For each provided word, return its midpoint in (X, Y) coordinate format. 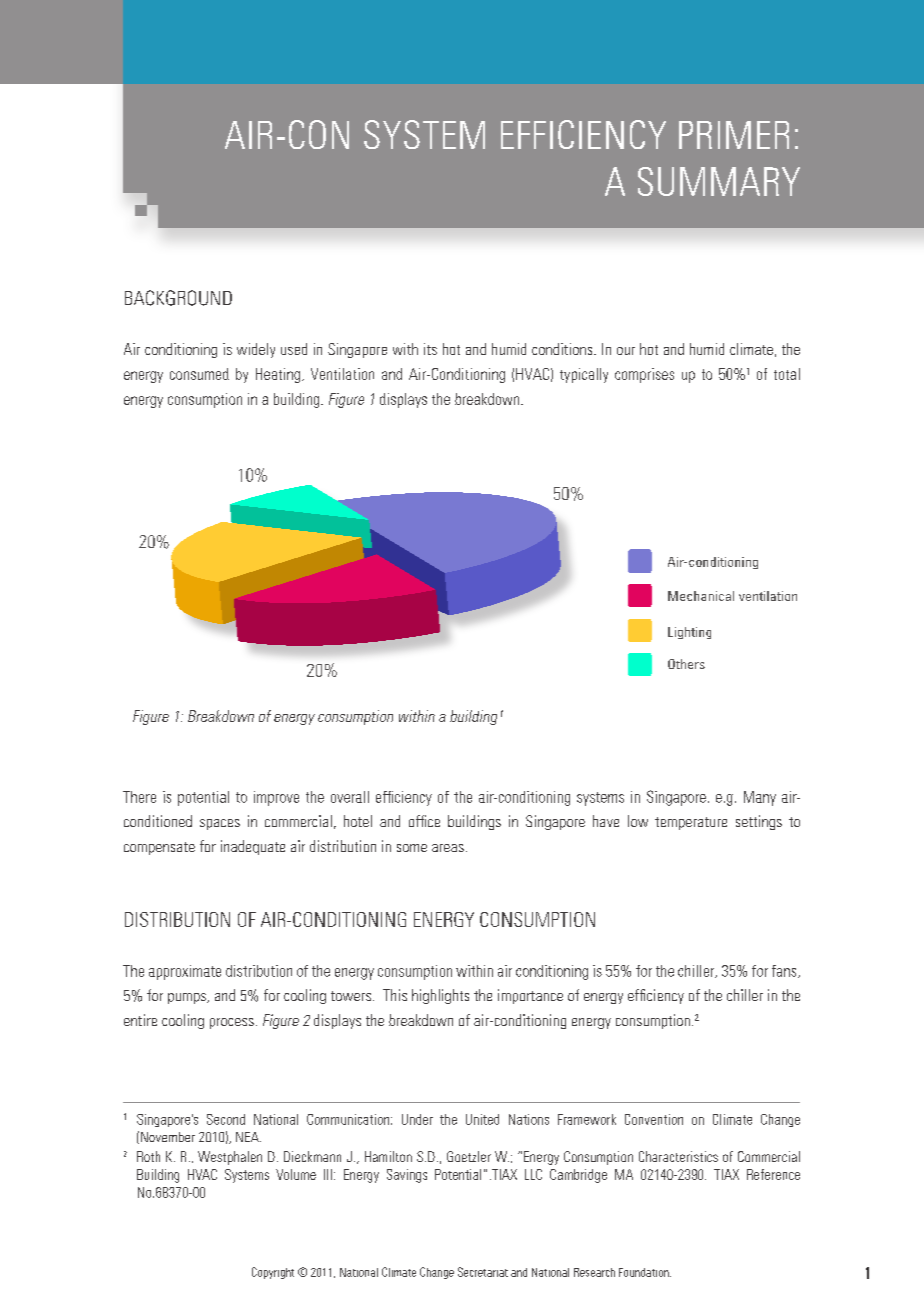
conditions (563, 349)
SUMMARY (719, 181)
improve (276, 798)
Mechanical (701, 596)
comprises (644, 375)
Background (178, 298)
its (430, 349)
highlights (440, 996)
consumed (199, 374)
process (232, 1023)
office (424, 821)
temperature (691, 823)
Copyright (273, 1273)
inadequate (253, 847)
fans (785, 971)
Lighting (689, 633)
